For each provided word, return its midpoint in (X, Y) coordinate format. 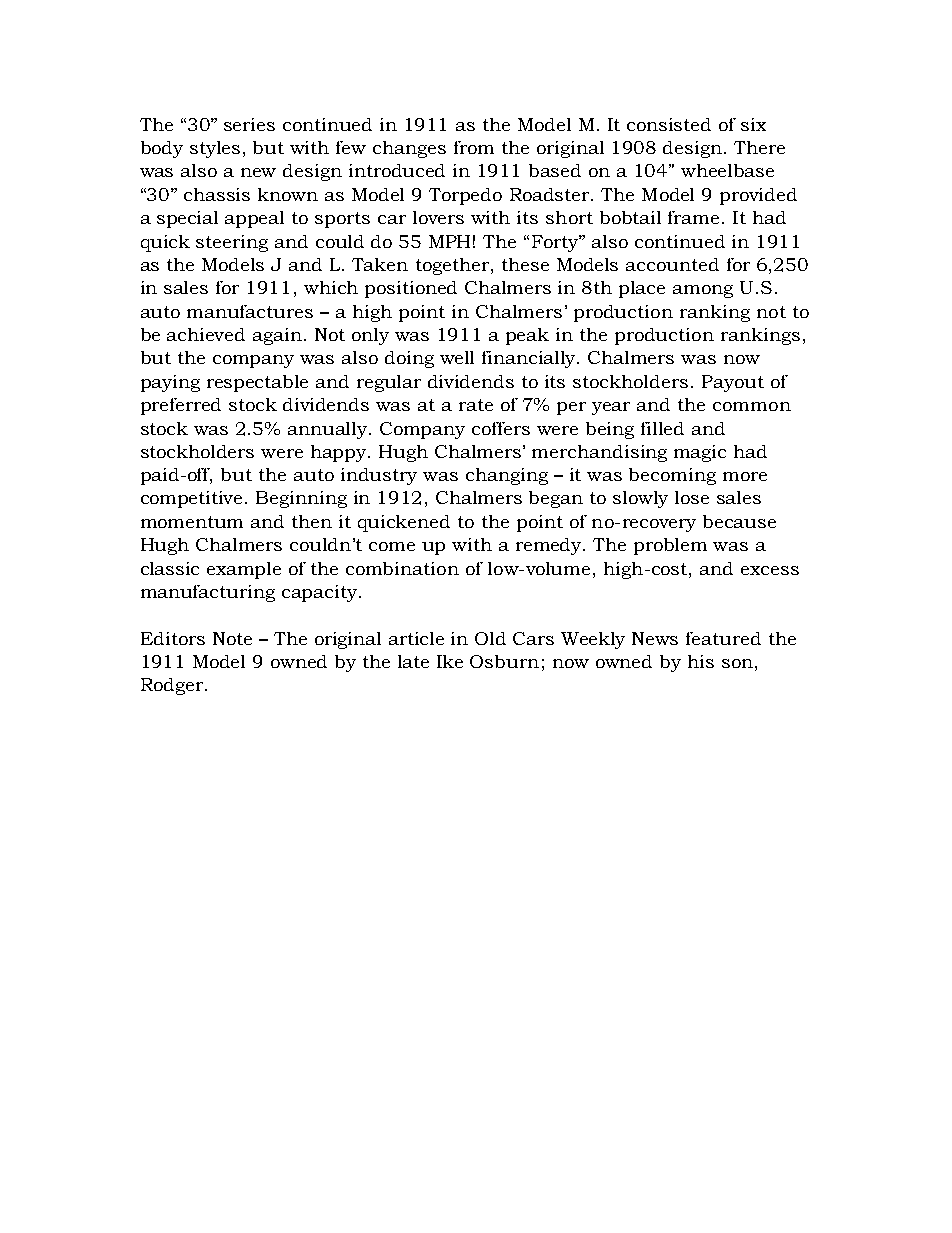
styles (215, 149)
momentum (192, 522)
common (752, 406)
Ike (450, 661)
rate (476, 405)
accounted (672, 264)
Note (232, 638)
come (392, 546)
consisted (669, 124)
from (474, 147)
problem (670, 546)
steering (232, 243)
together (454, 266)
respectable (257, 383)
